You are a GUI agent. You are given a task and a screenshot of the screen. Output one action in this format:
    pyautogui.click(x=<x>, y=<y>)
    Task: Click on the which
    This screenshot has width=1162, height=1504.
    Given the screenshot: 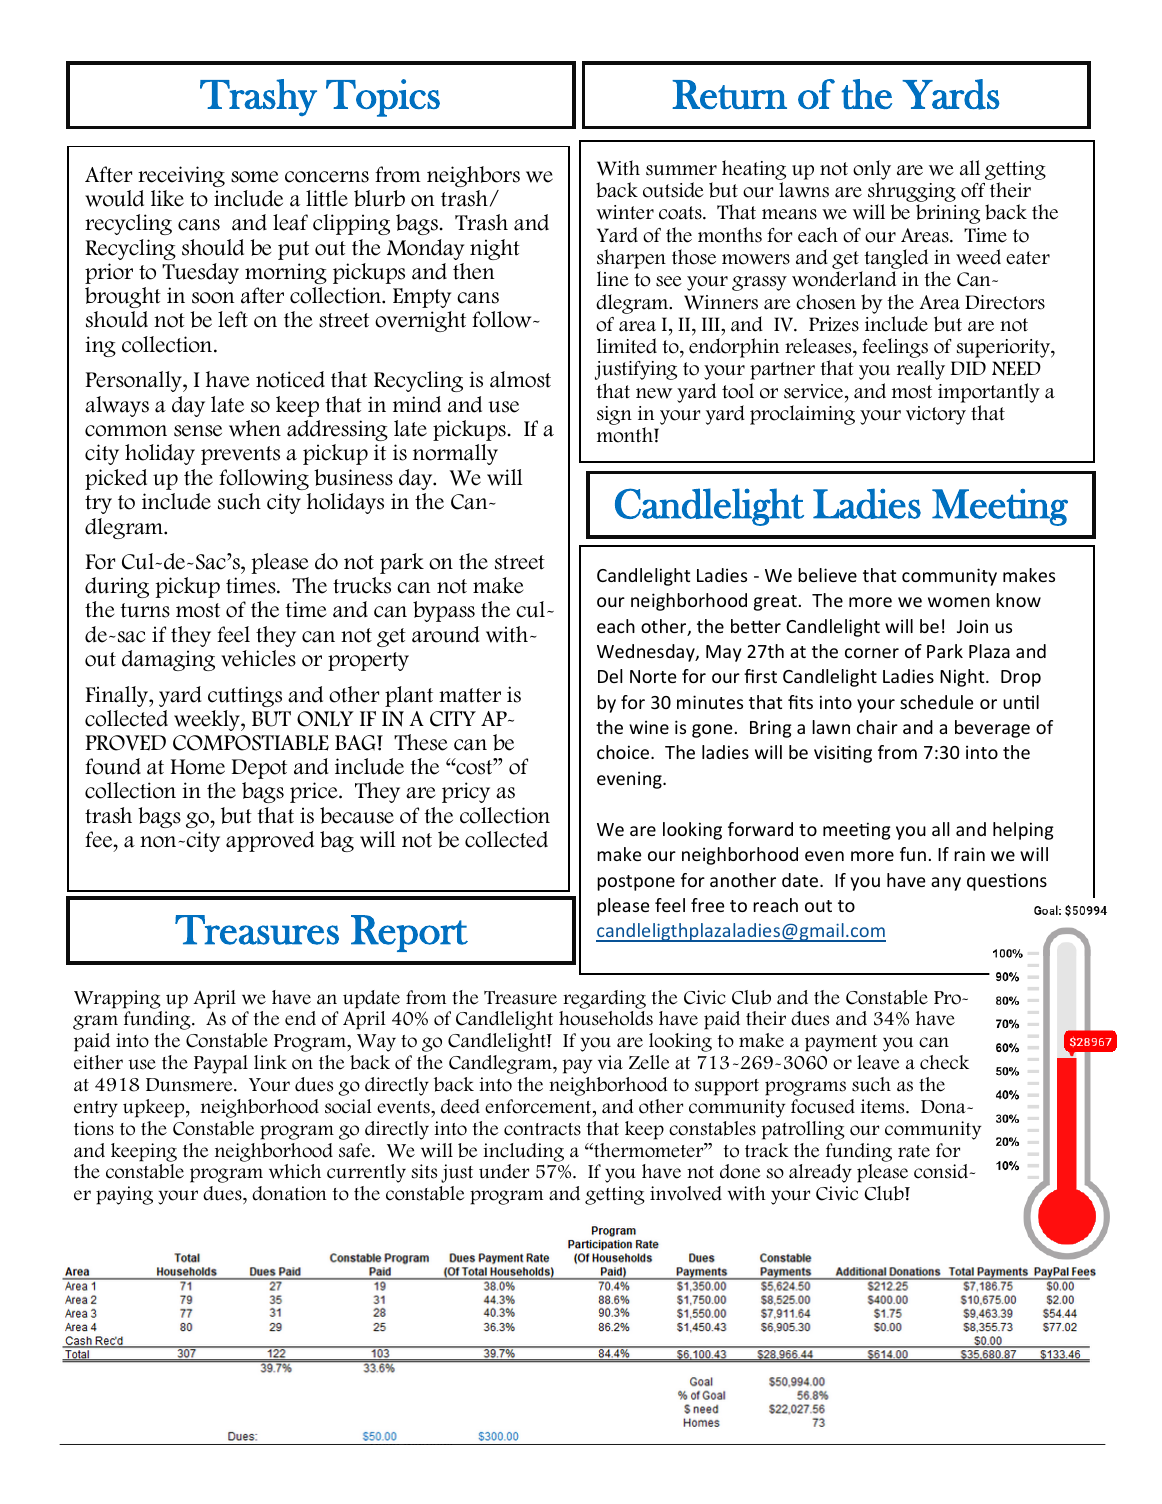 What is the action you would take?
    pyautogui.click(x=295, y=1171)
